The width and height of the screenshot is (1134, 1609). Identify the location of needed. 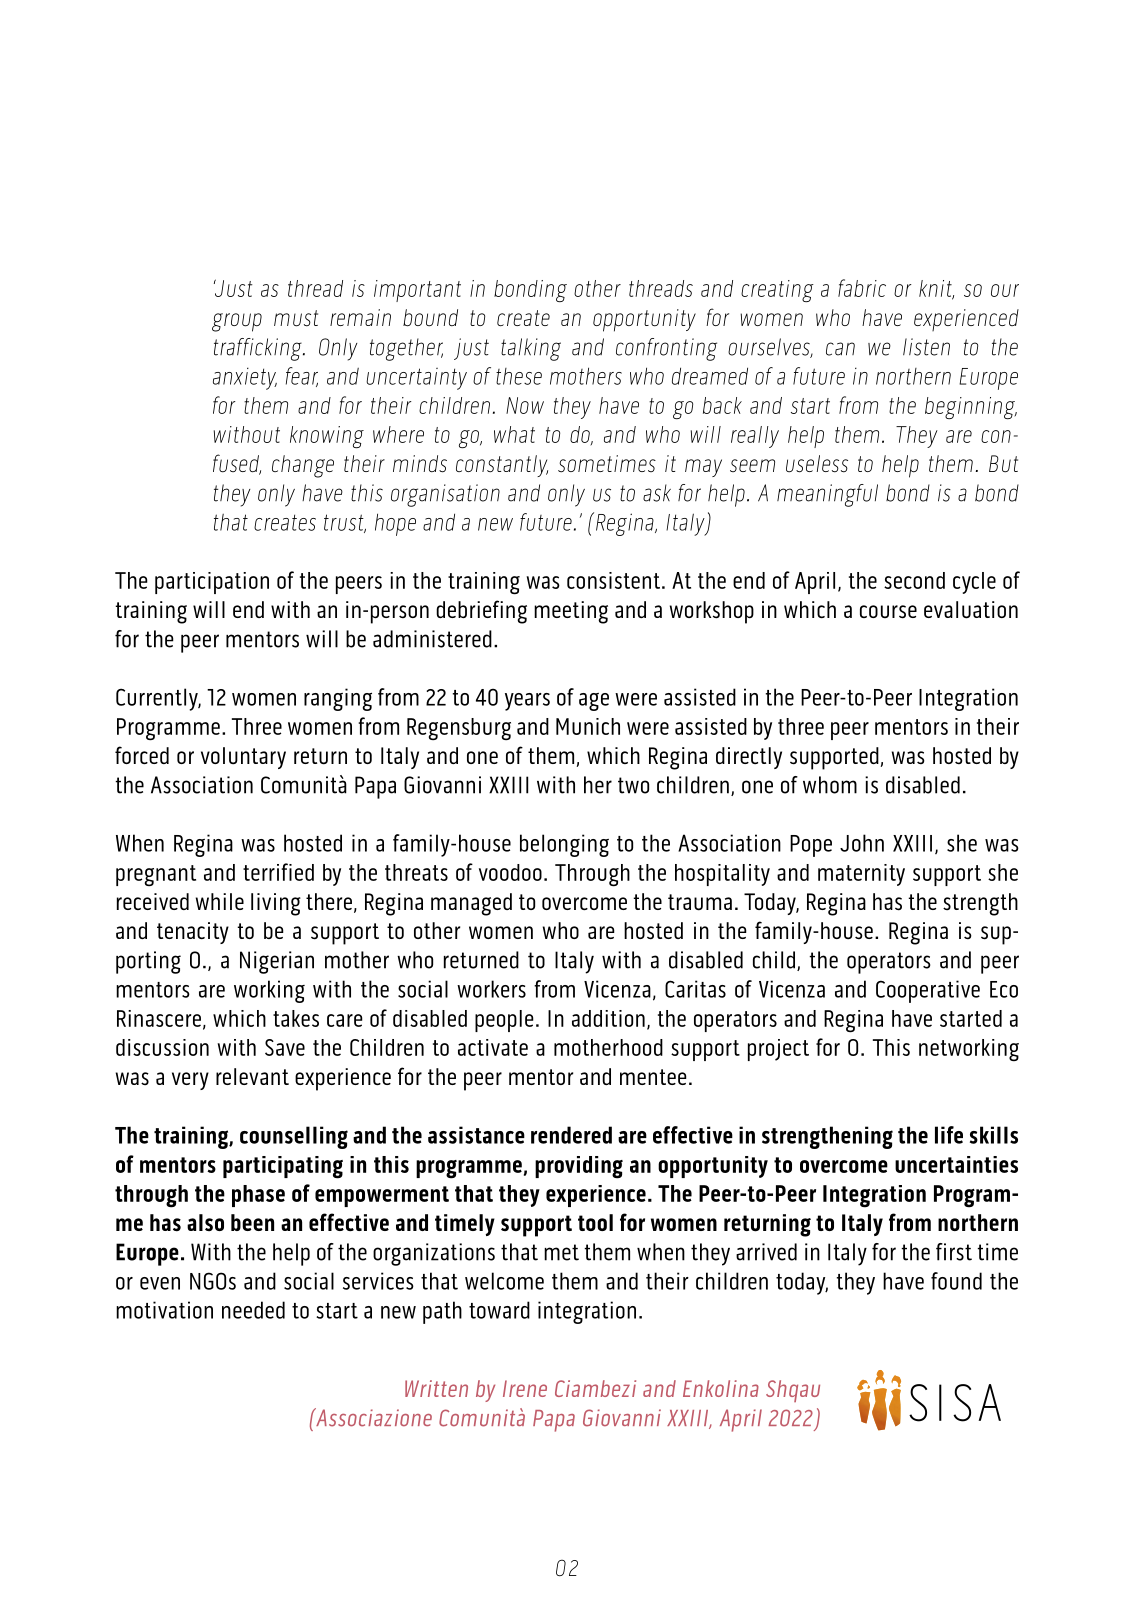
(253, 1310).
